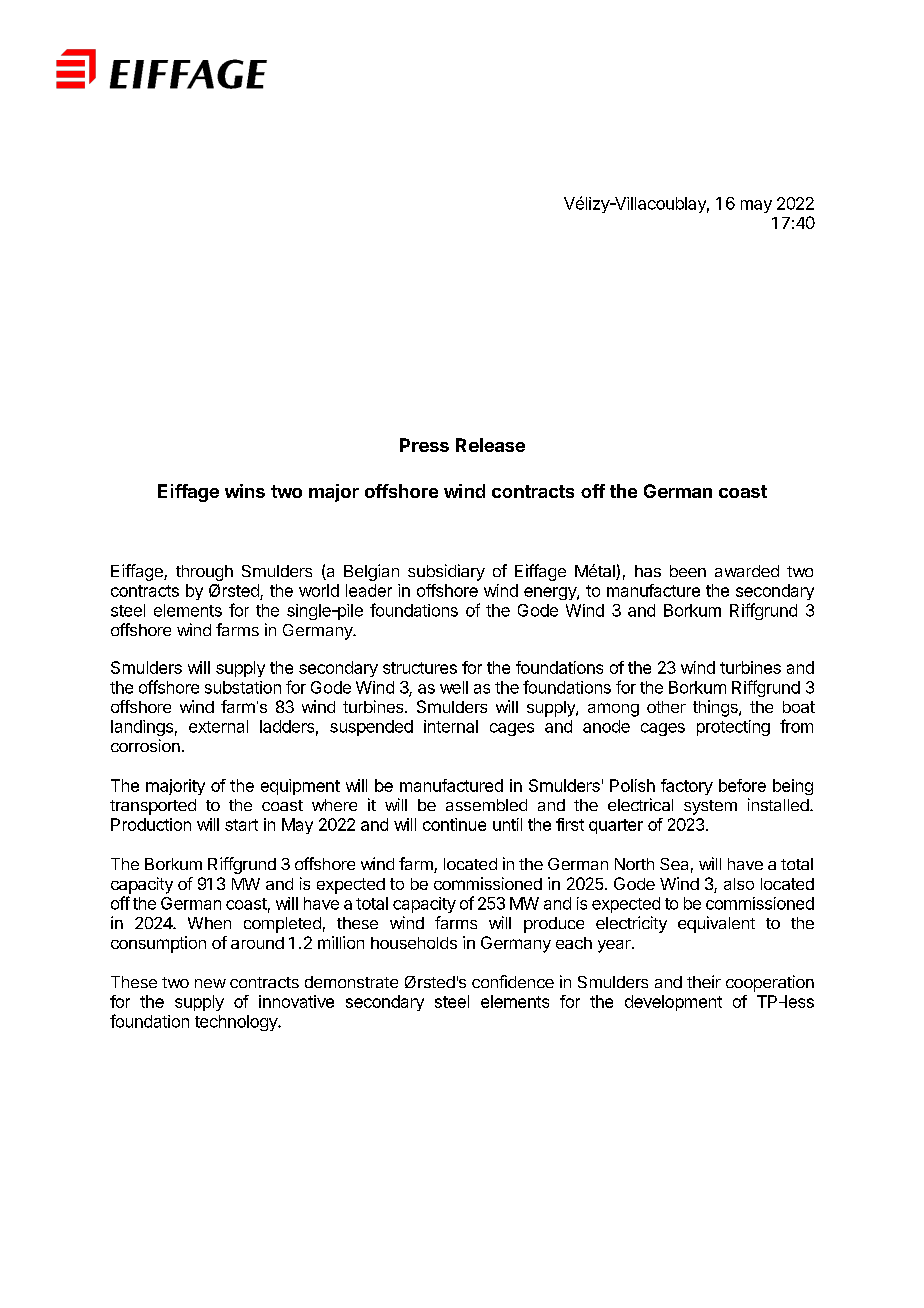  What do you see at coordinates (747, 571) in the screenshot?
I see `awarded` at bounding box center [747, 571].
